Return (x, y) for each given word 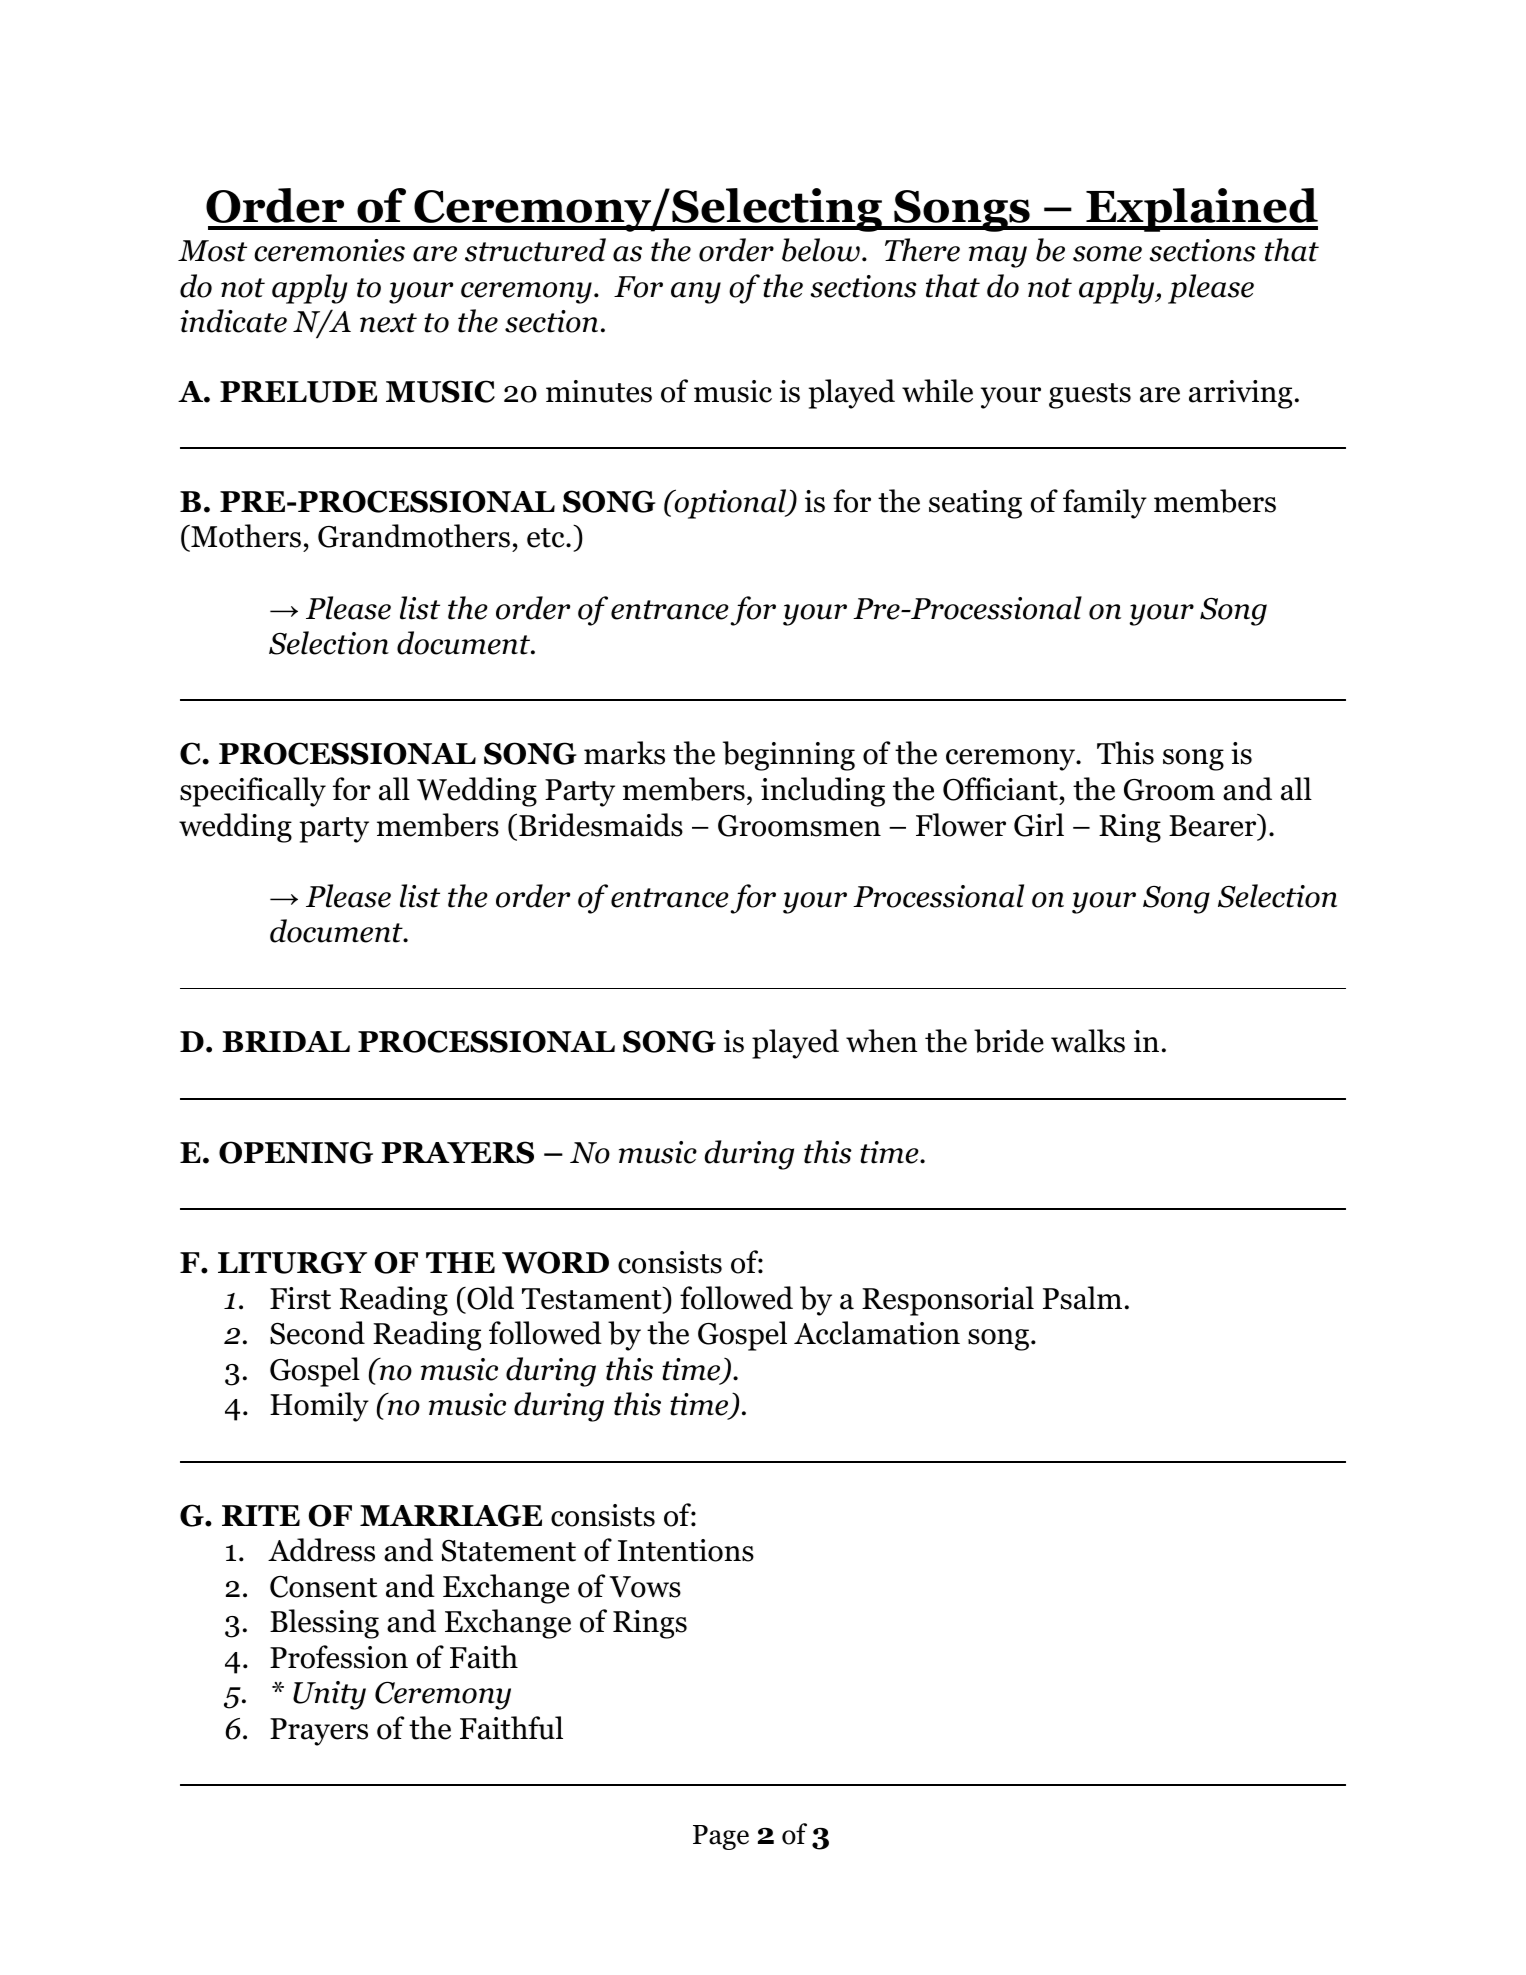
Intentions (686, 1550)
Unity (329, 1695)
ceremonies (329, 250)
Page (721, 1837)
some (1107, 254)
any (696, 293)
